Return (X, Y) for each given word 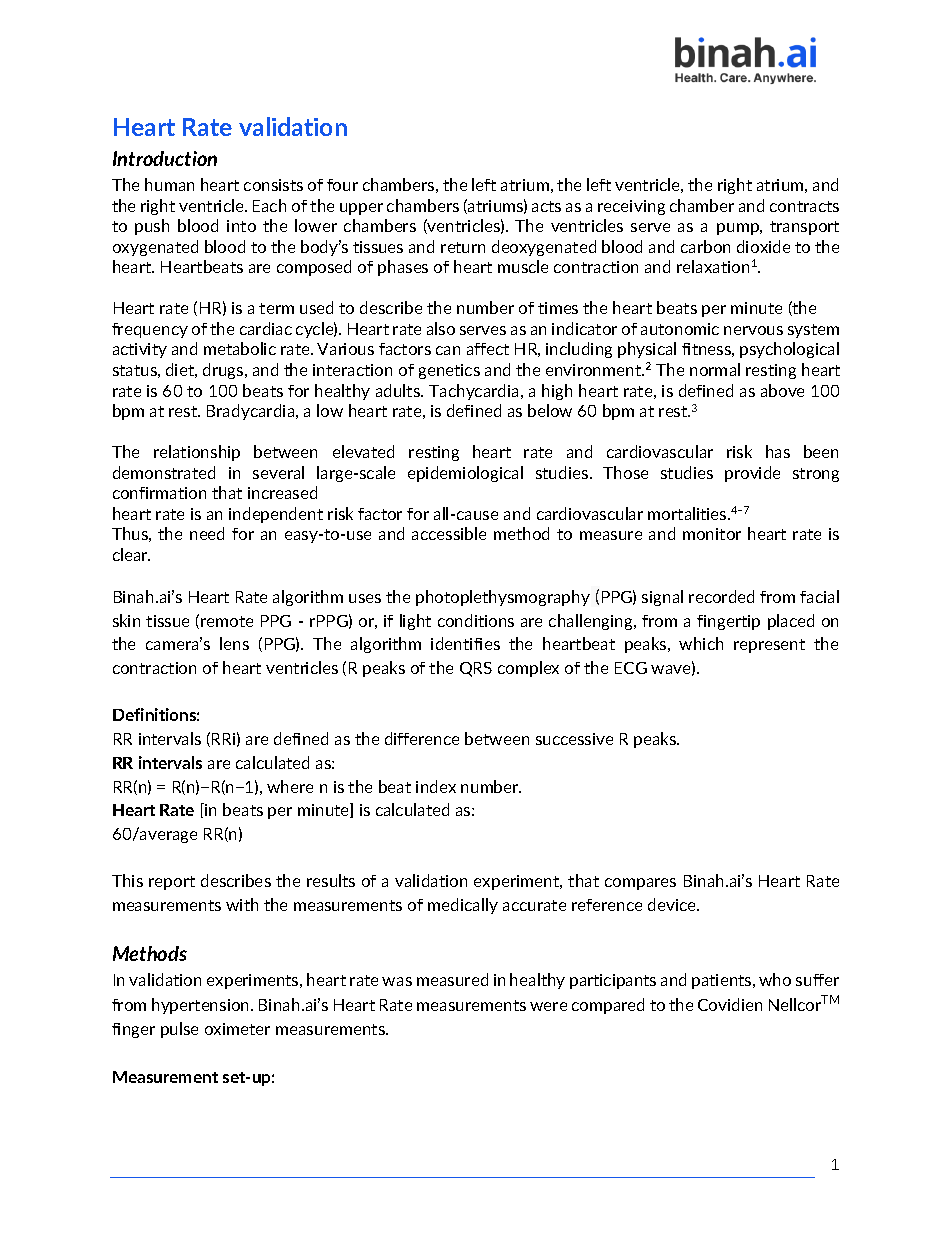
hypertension (202, 1006)
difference (422, 738)
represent (769, 646)
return (463, 247)
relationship (197, 453)
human (169, 184)
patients (723, 981)
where (290, 786)
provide (752, 474)
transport (804, 228)
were (548, 1006)
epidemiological (465, 474)
